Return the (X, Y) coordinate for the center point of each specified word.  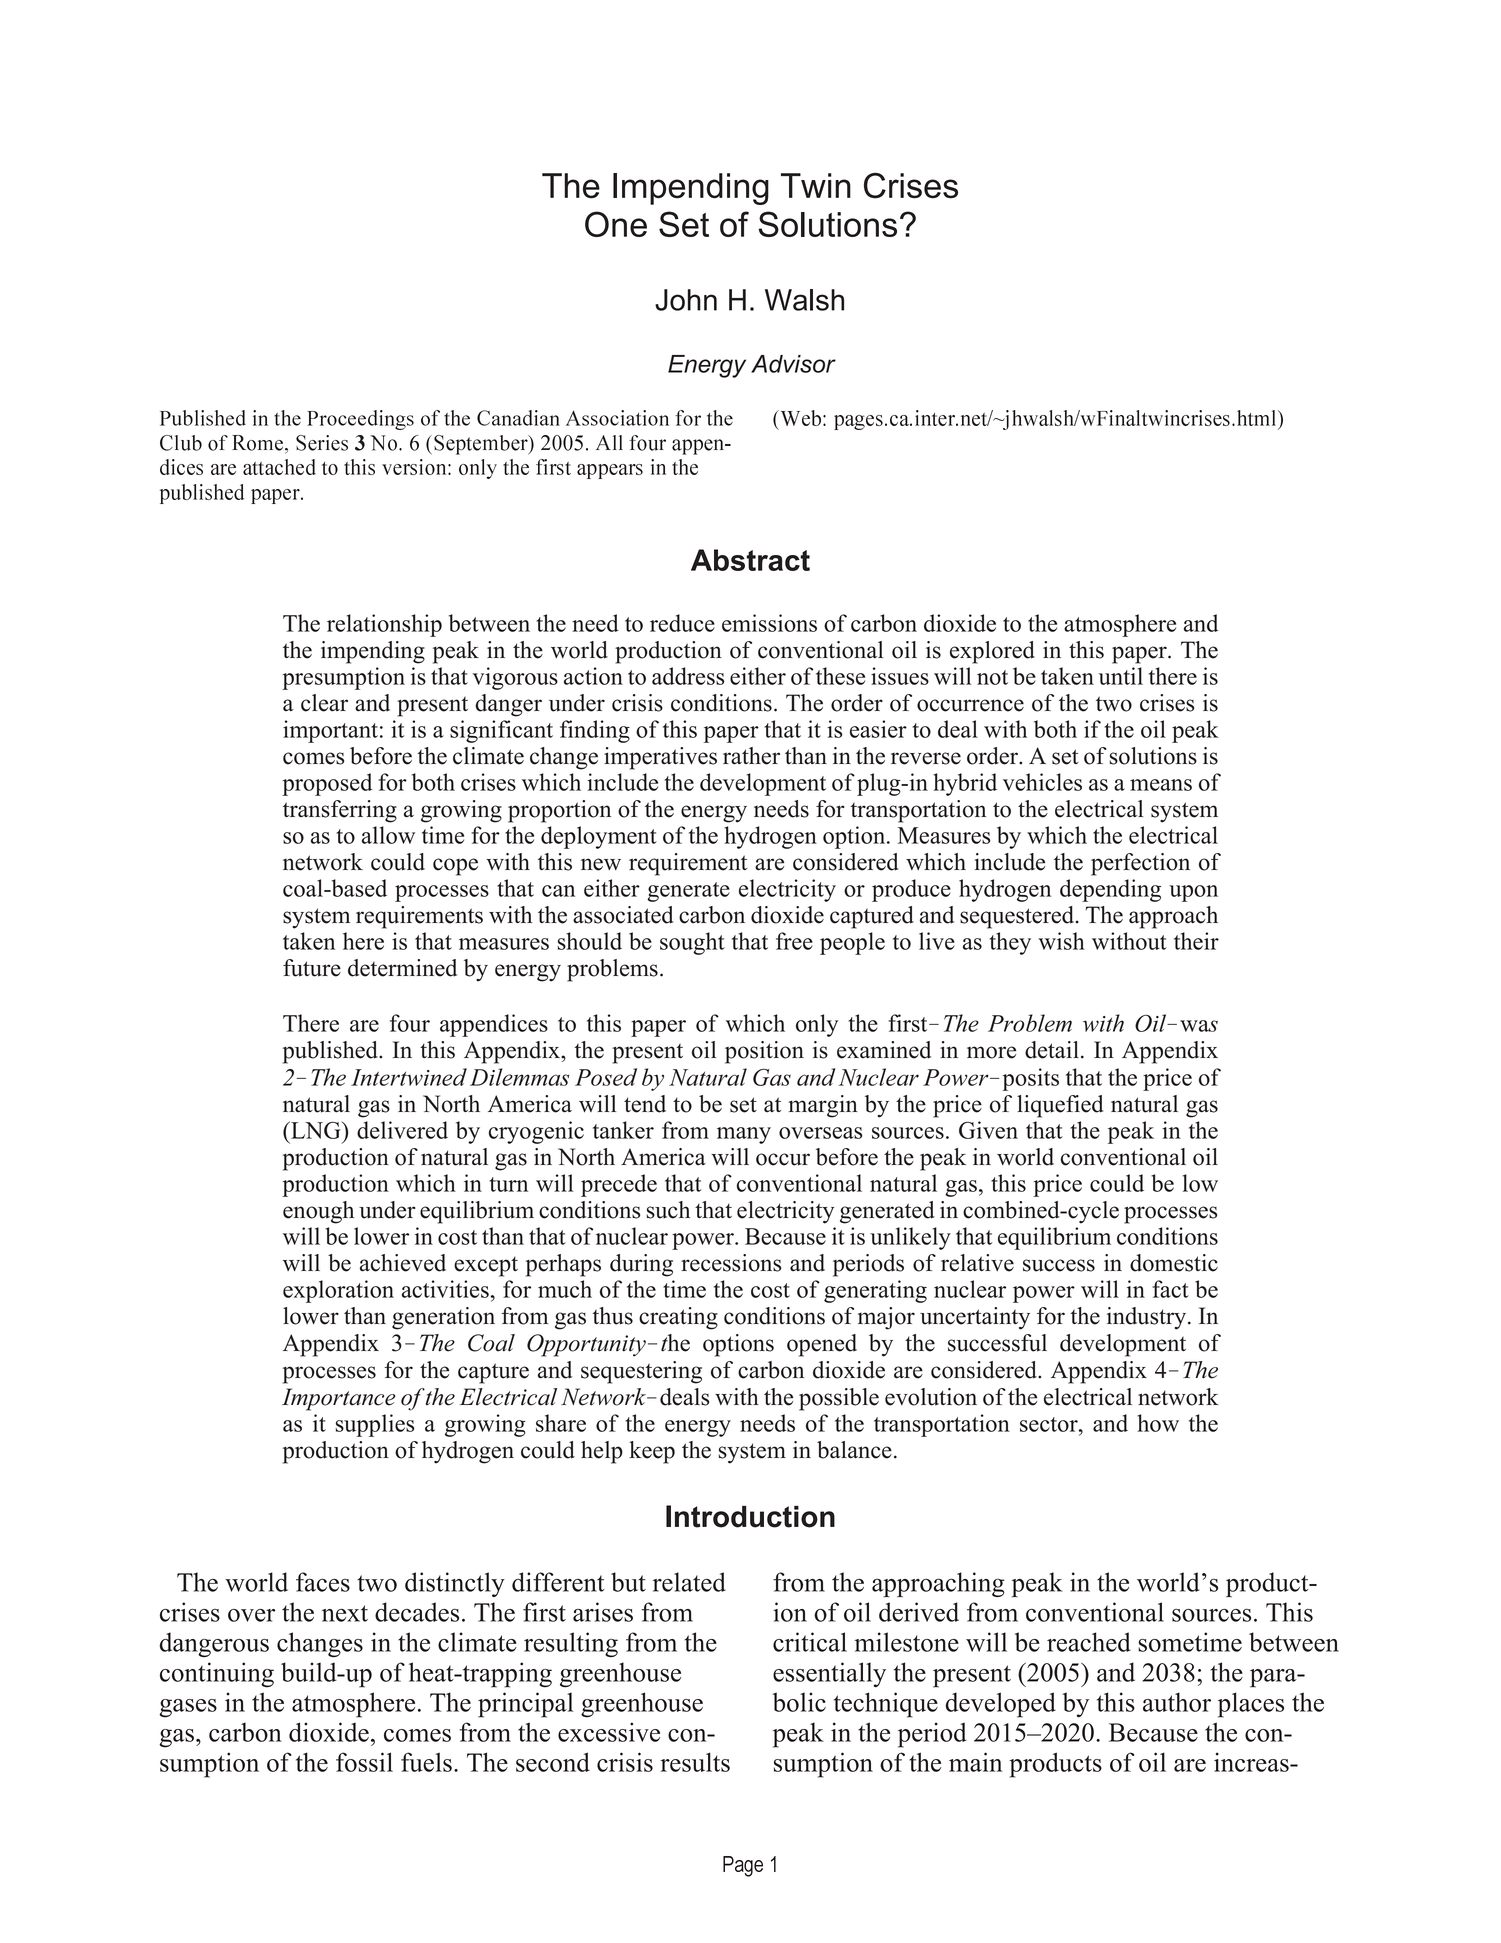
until (1121, 676)
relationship (384, 625)
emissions (769, 623)
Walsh (804, 300)
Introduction (750, 1516)
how (1158, 1423)
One (616, 224)
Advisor (793, 364)
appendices (494, 1025)
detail (1052, 1050)
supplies (375, 1425)
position (764, 1052)
